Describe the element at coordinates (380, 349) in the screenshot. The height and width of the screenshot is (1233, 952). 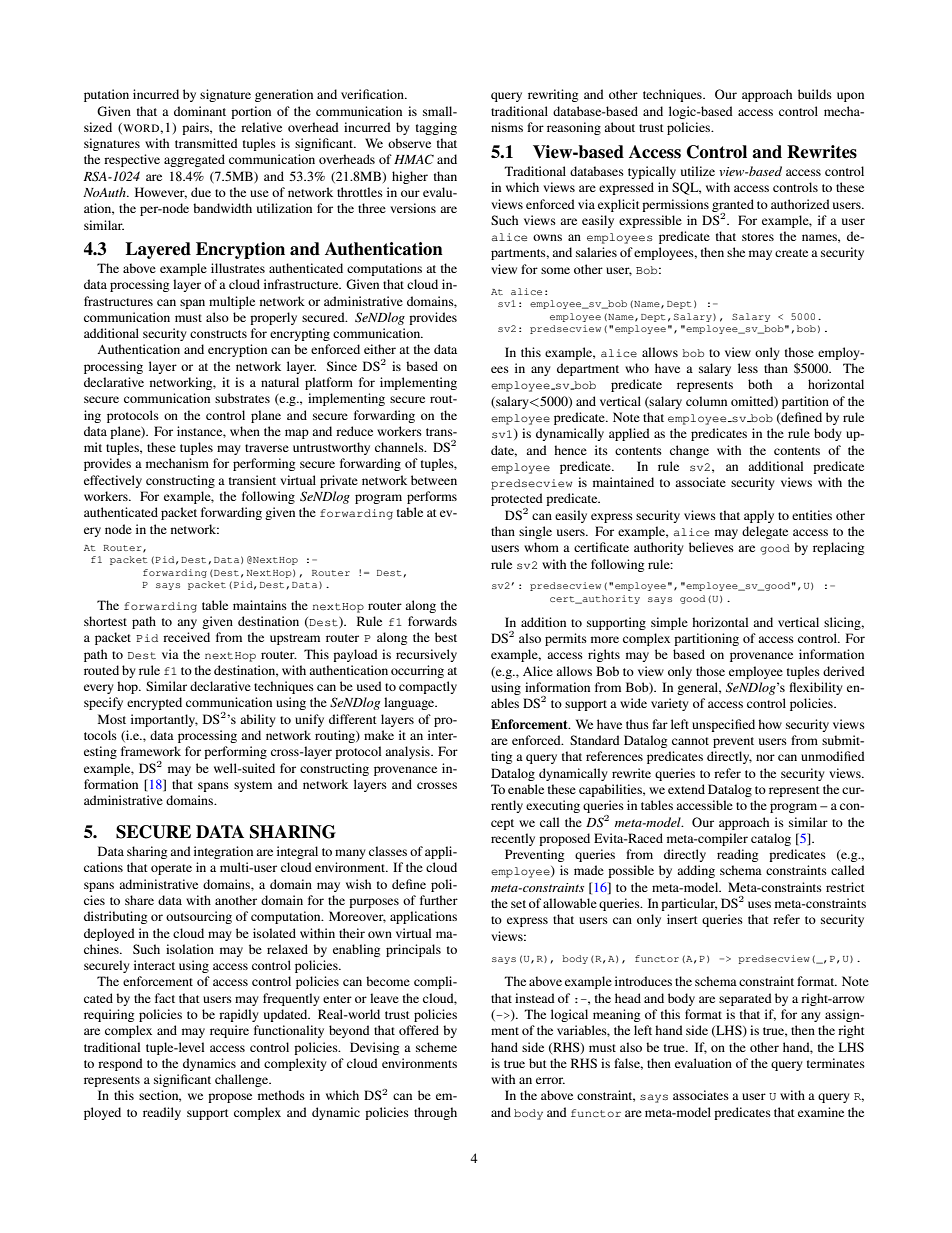
I see `either` at that location.
